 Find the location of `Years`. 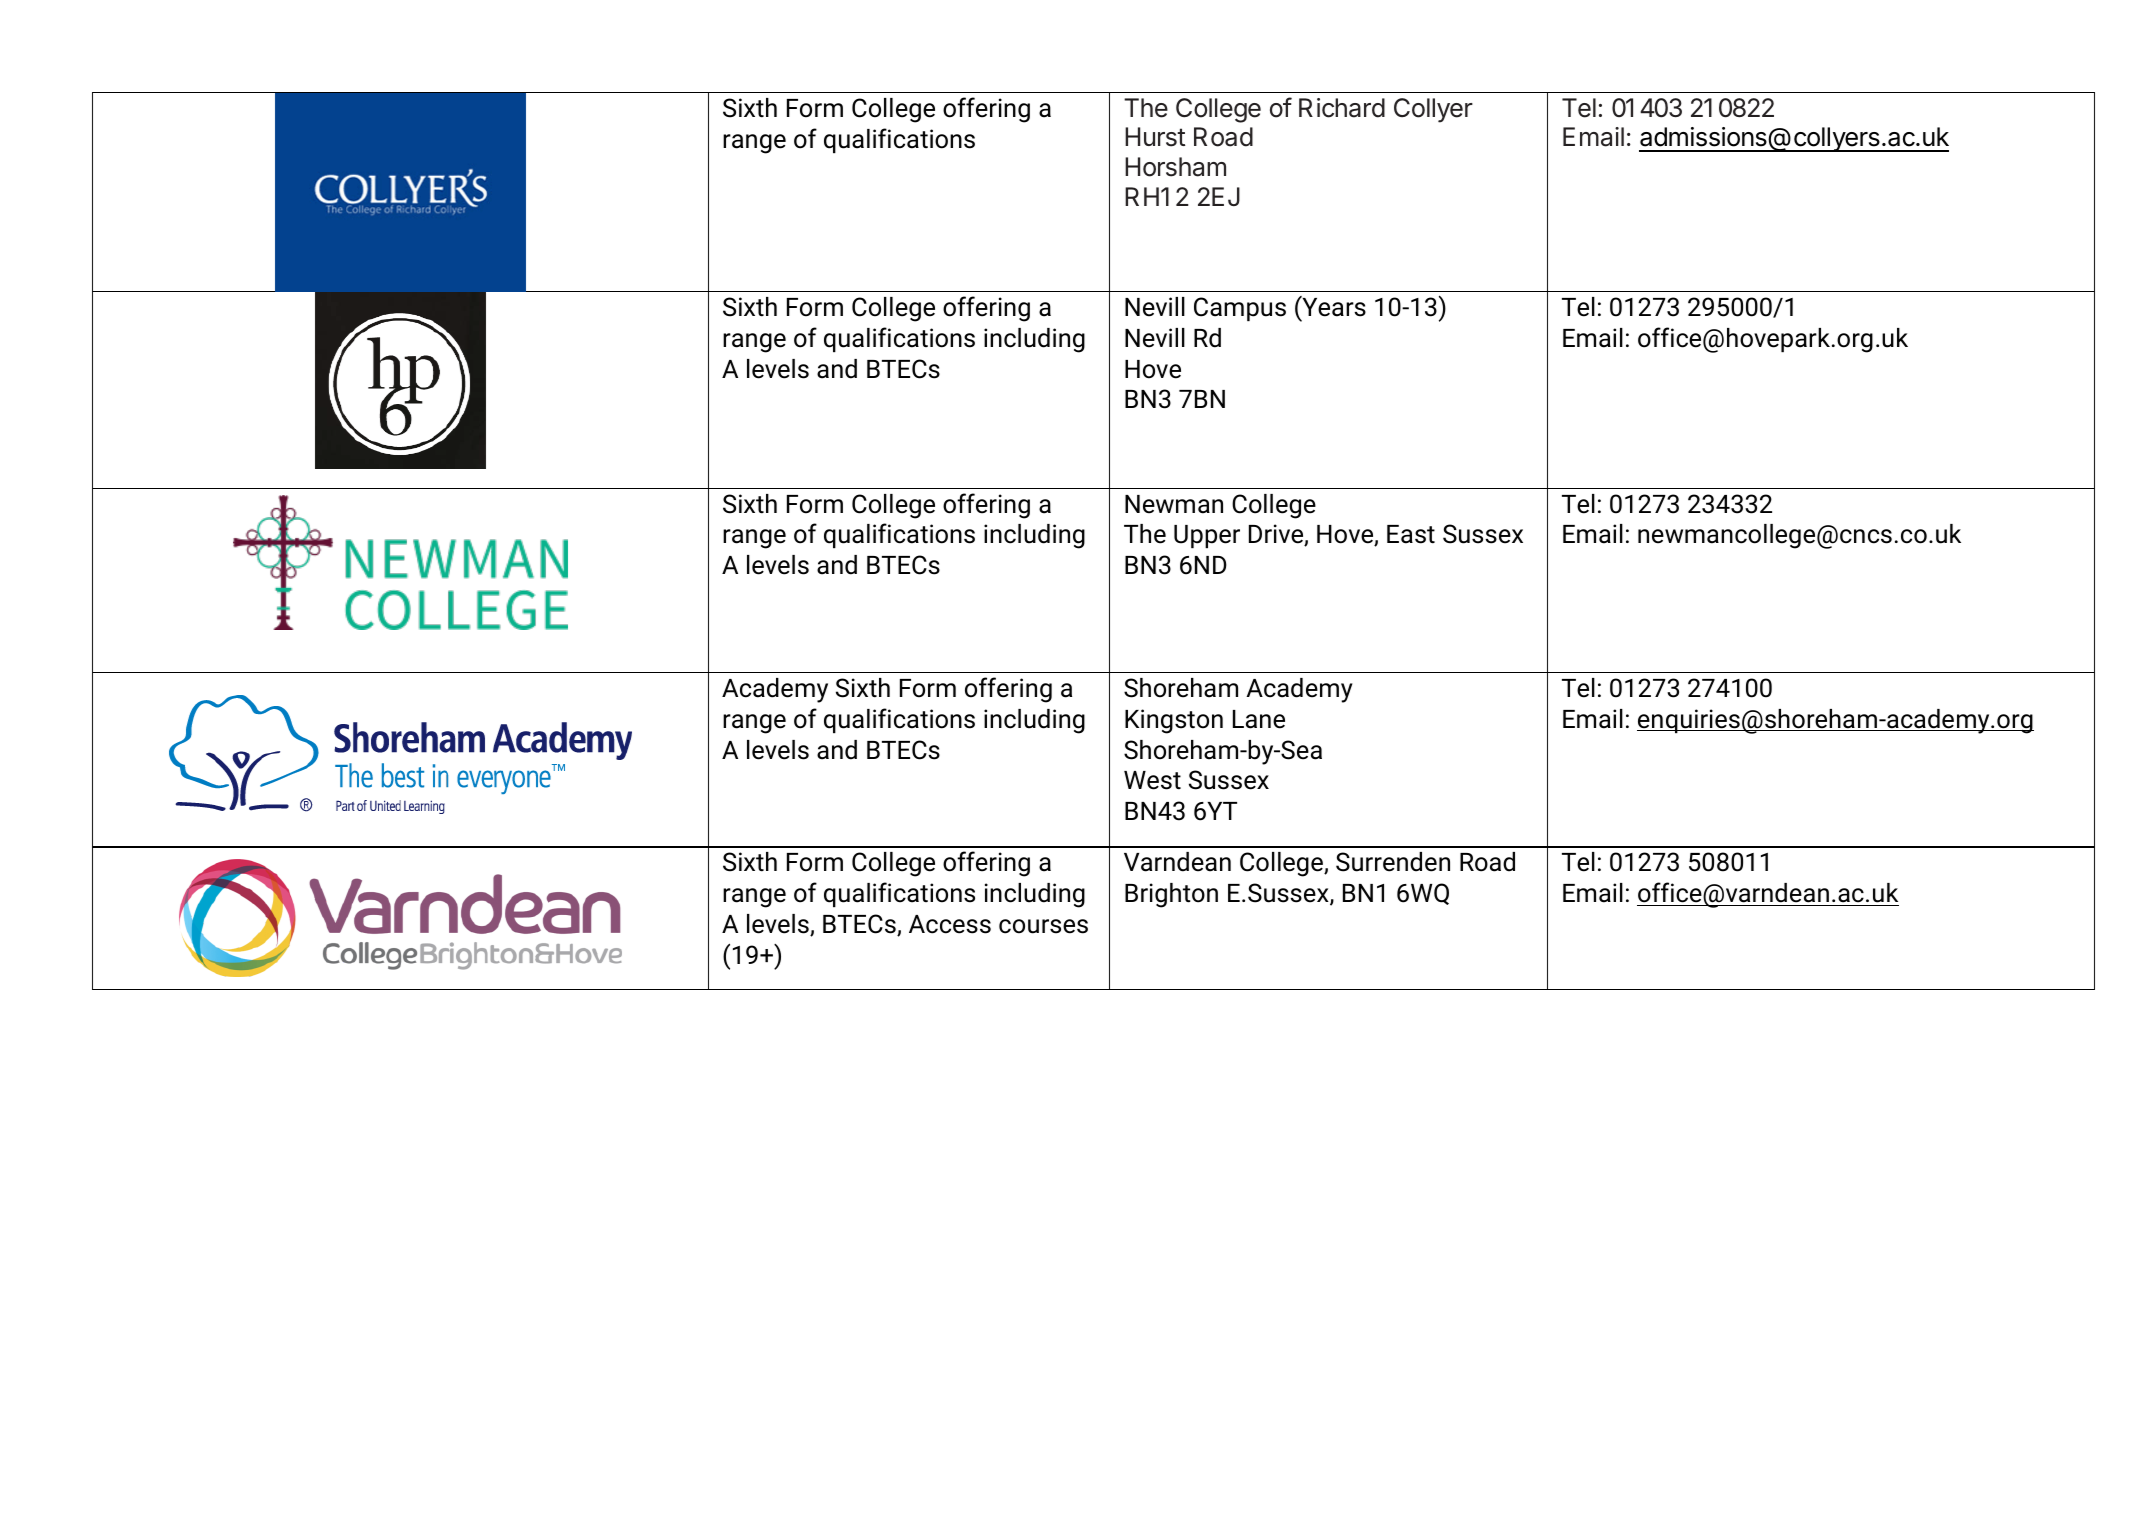

Years is located at coordinates (1333, 306).
